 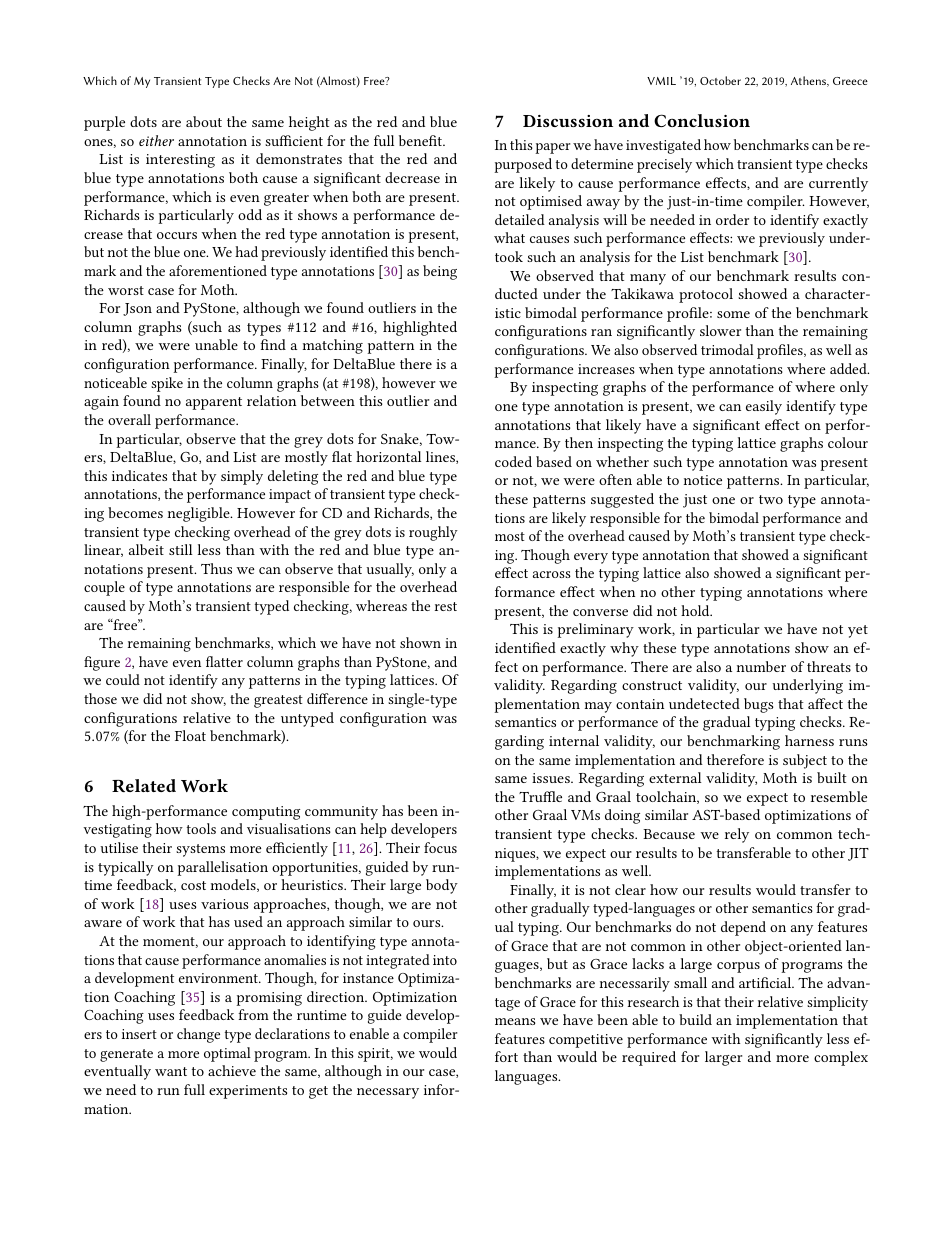 What do you see at coordinates (841, 1058) in the screenshot?
I see `complex` at bounding box center [841, 1058].
